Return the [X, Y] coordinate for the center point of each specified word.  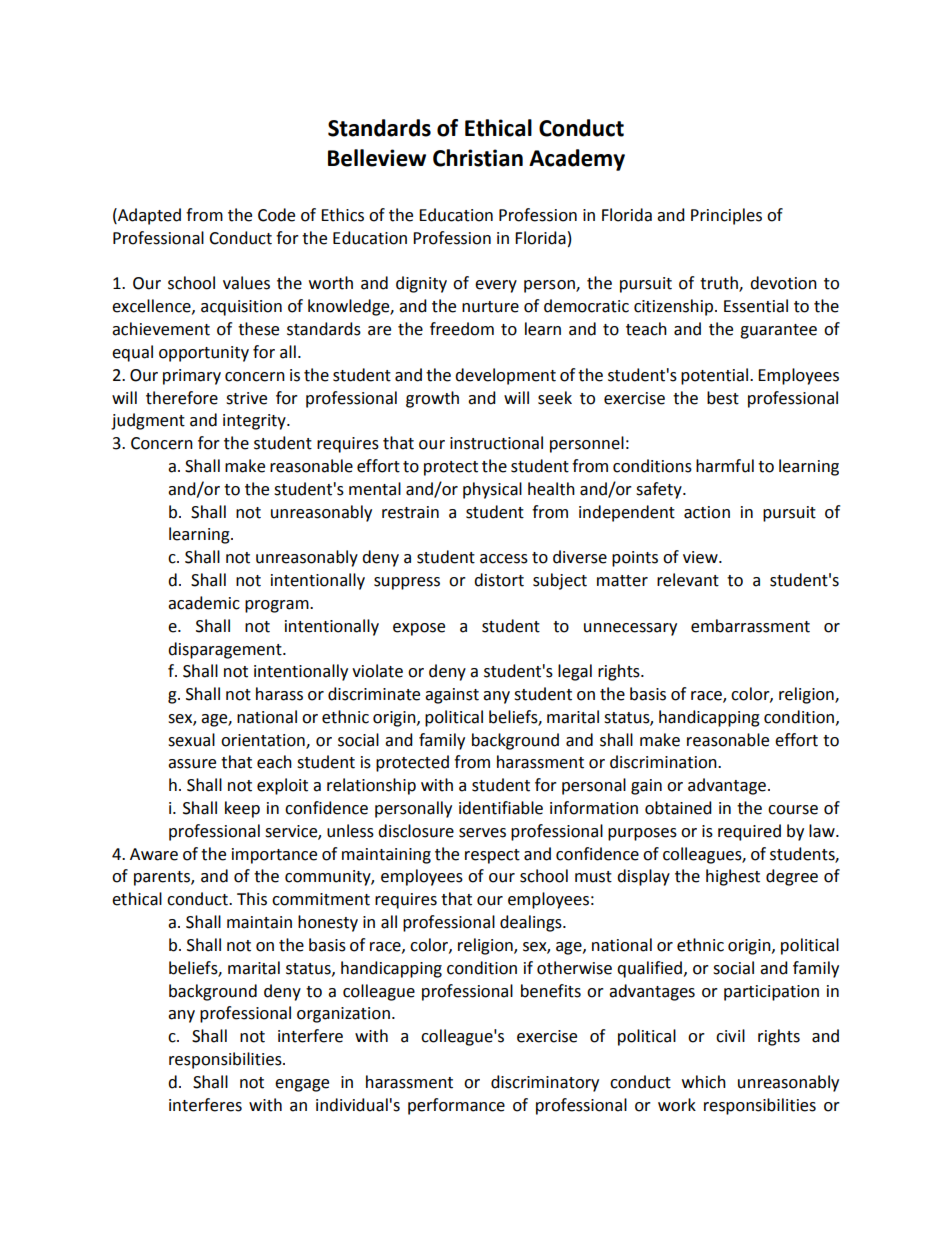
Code [276, 215]
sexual [191, 740]
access [504, 559]
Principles [726, 216]
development [505, 376]
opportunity [204, 354]
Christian [478, 158]
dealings [532, 923]
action [707, 512]
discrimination [664, 762]
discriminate [374, 694]
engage [302, 1085]
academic [204, 603]
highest [733, 877]
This [252, 899]
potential [716, 376]
